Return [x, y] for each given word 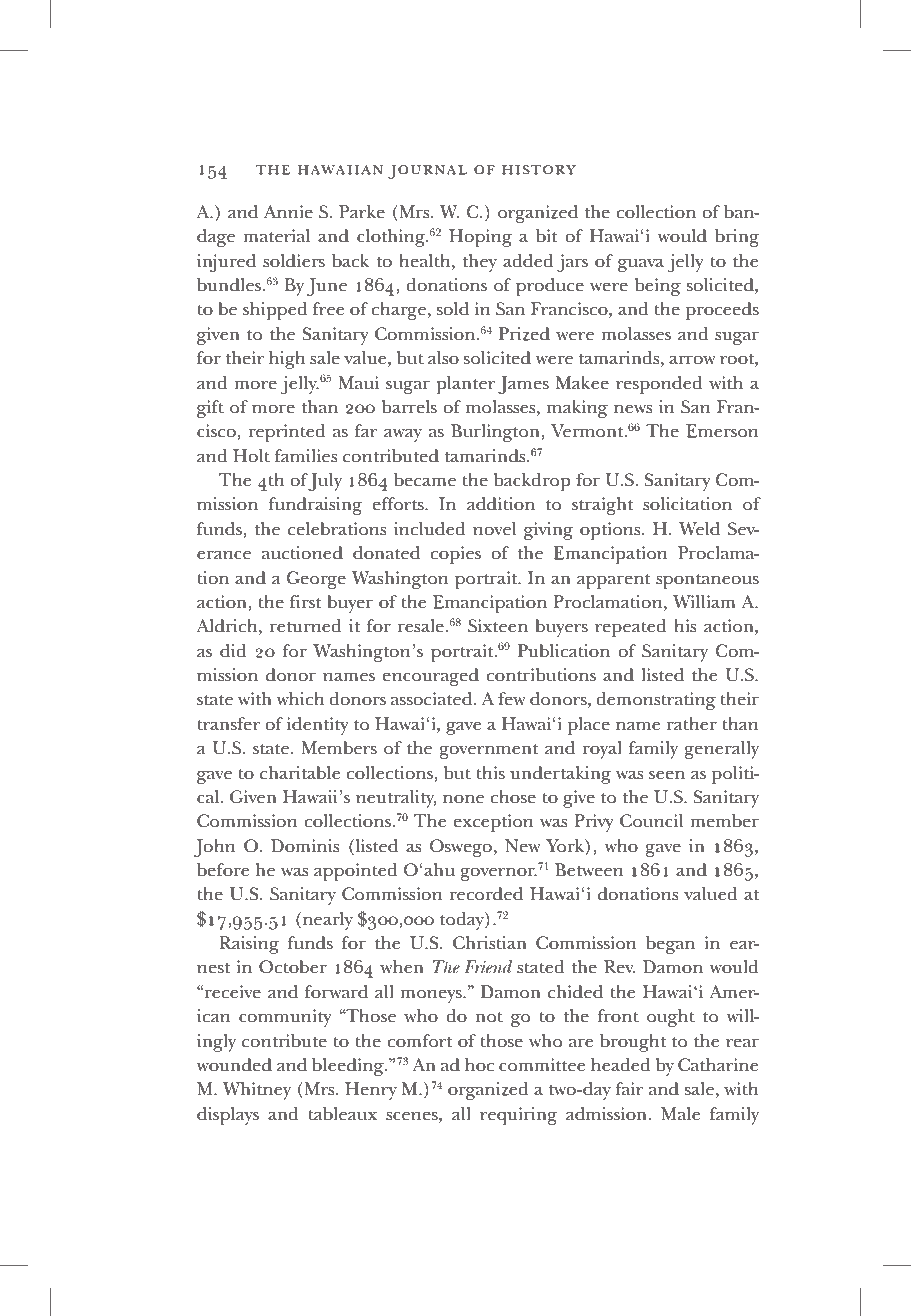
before [223, 870]
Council [651, 821]
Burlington [496, 433]
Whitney [256, 1091]
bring [737, 238]
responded [659, 385]
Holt [251, 456]
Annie [288, 212]
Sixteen [498, 626]
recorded [486, 894]
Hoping [480, 238]
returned [306, 626]
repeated [631, 628]
